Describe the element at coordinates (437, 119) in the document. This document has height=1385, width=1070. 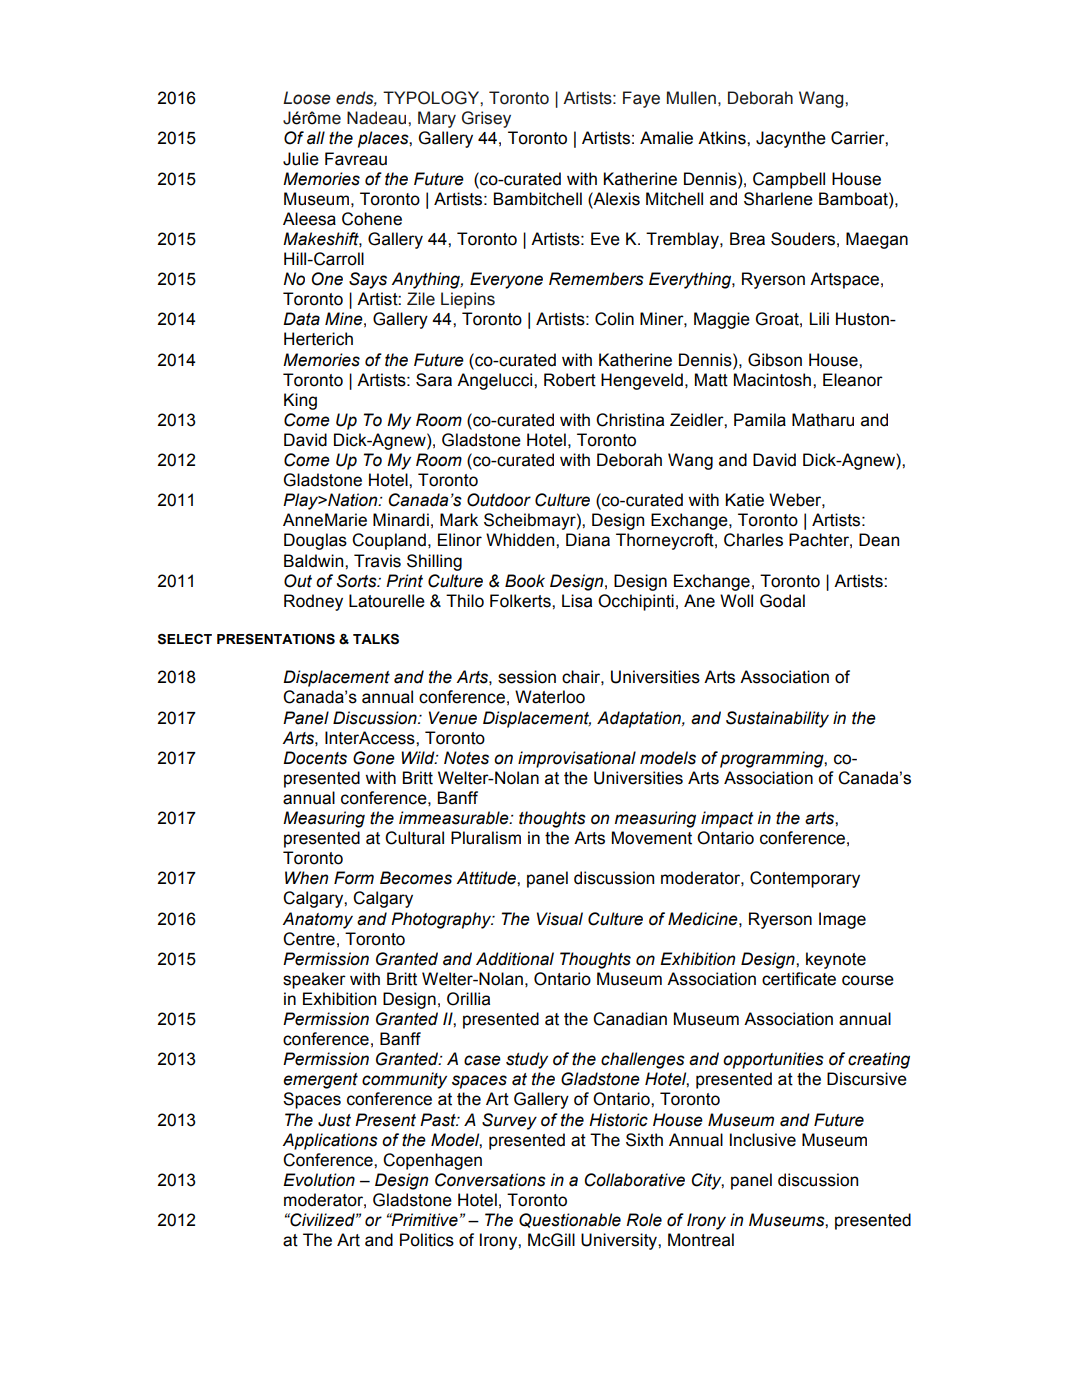
I see `Mary` at that location.
